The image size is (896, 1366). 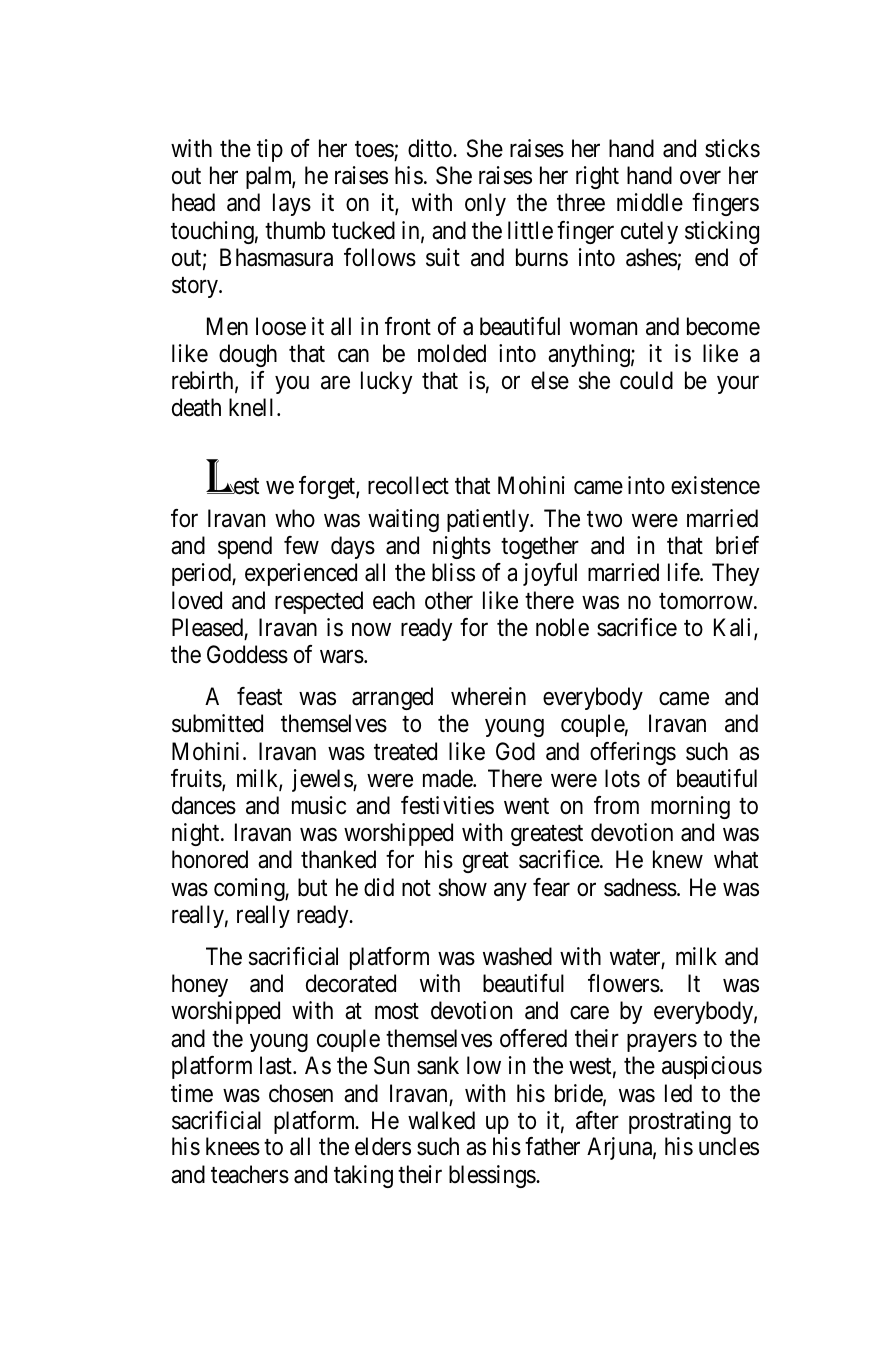 What do you see at coordinates (715, 485) in the screenshot?
I see `existence` at bounding box center [715, 485].
